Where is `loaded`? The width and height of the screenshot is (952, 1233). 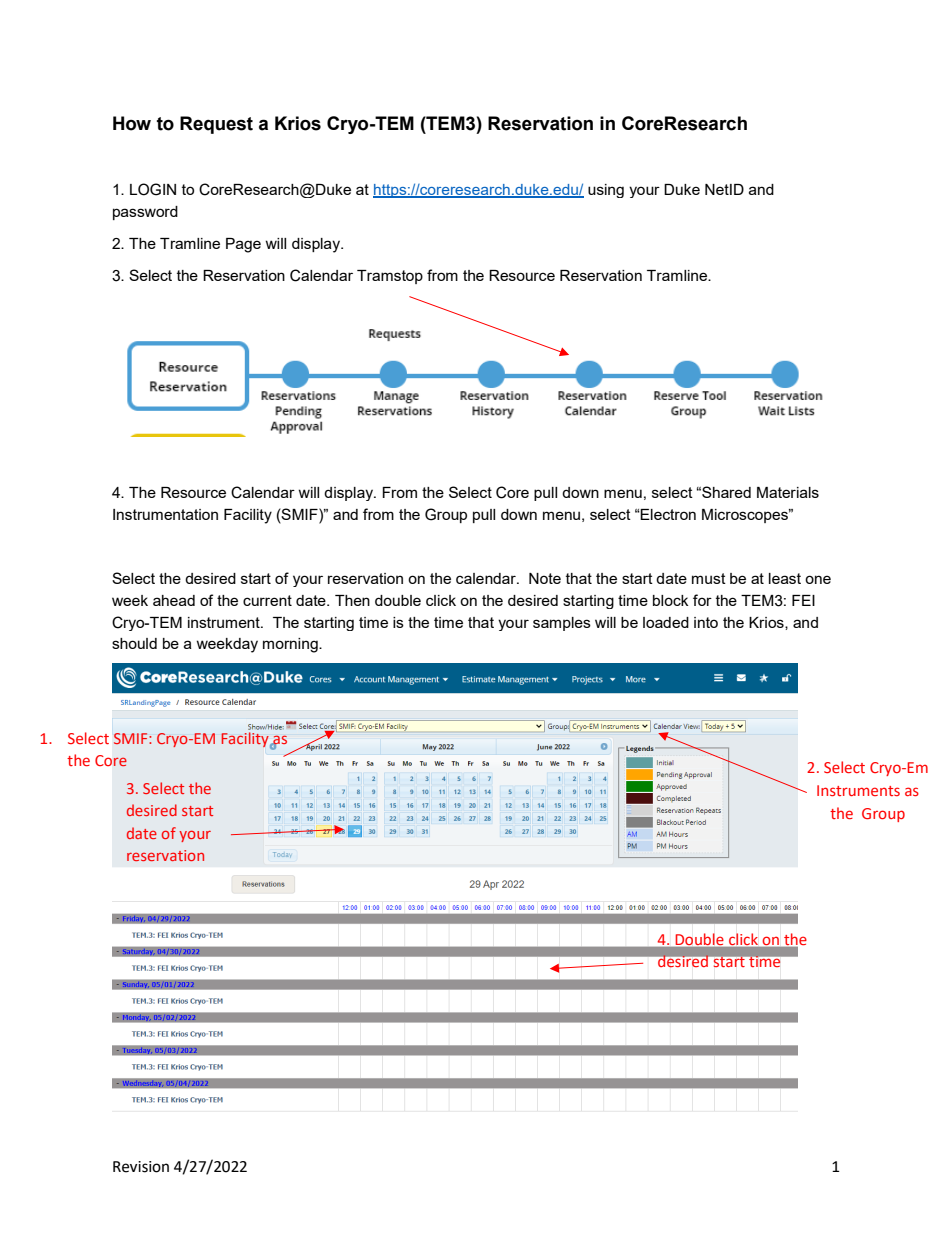 loaded is located at coordinates (666, 622).
